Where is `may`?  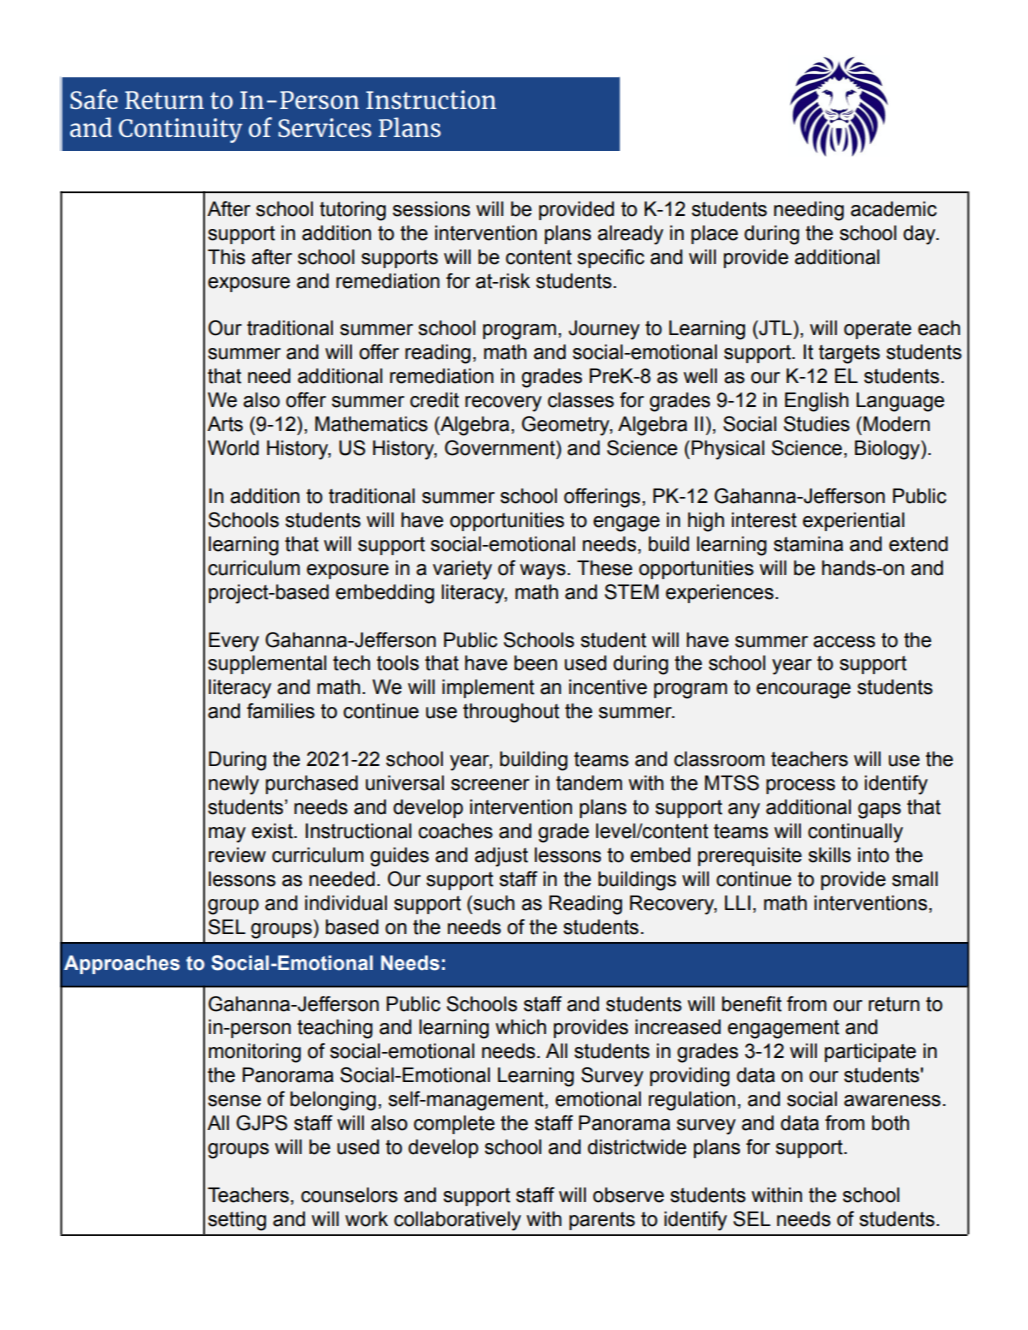 may is located at coordinates (227, 835).
